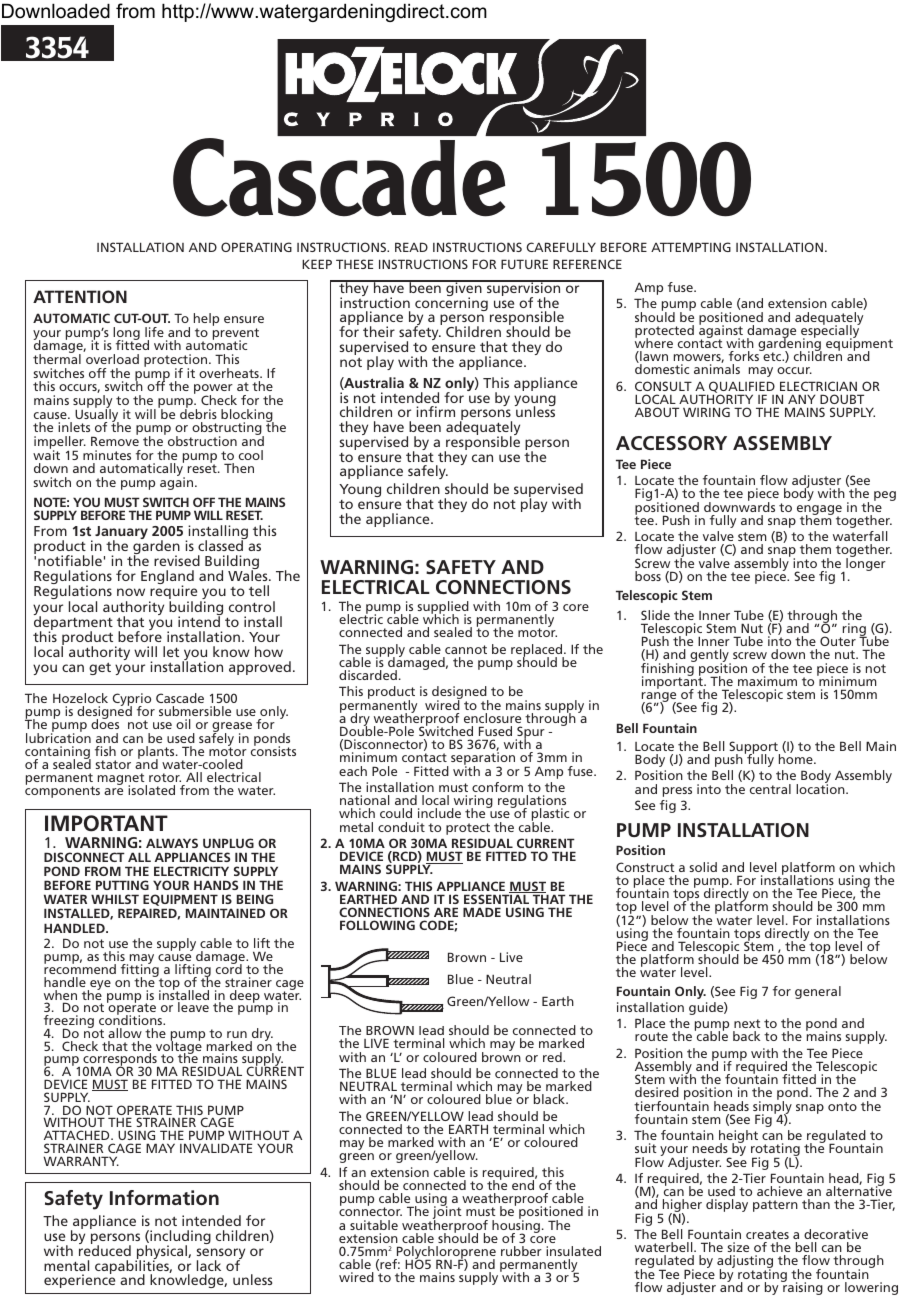 The width and height of the page is (924, 1311). I want to click on cannot, so click(466, 649).
